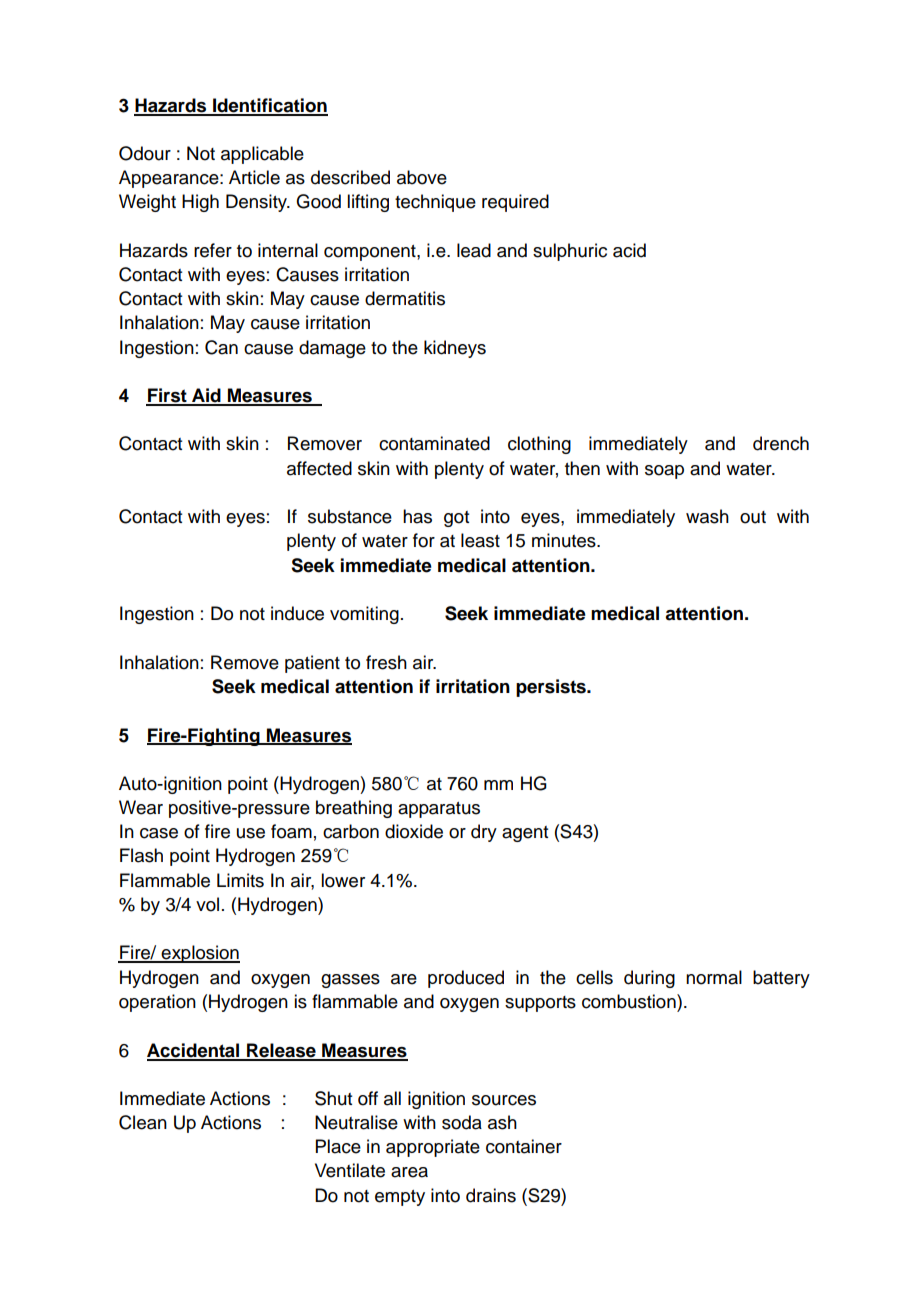  Describe the element at coordinates (200, 203) in the image. I see `High` at that location.
